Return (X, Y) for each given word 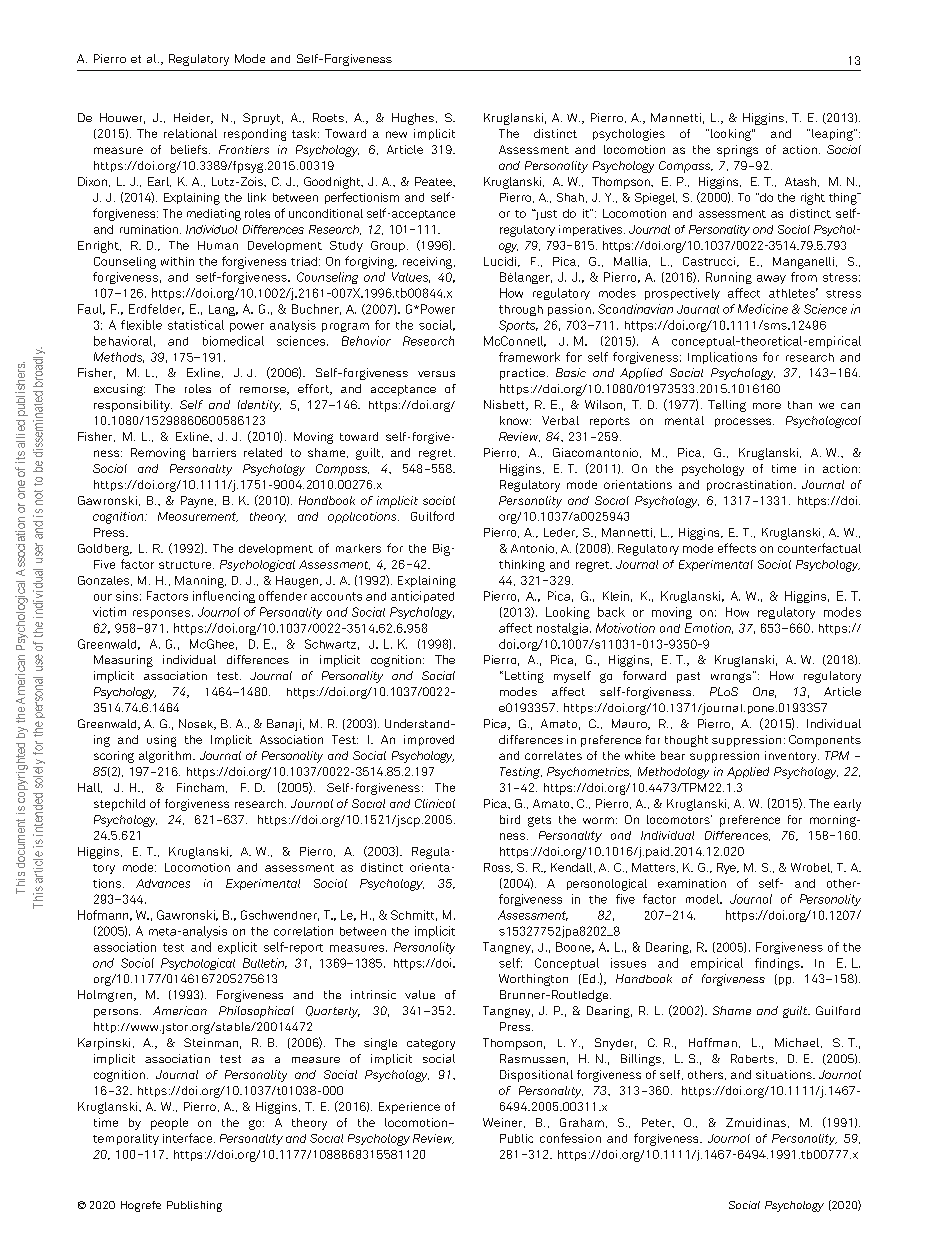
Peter (657, 1122)
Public (516, 1138)
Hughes (413, 119)
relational (190, 133)
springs (737, 151)
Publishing (194, 1206)
